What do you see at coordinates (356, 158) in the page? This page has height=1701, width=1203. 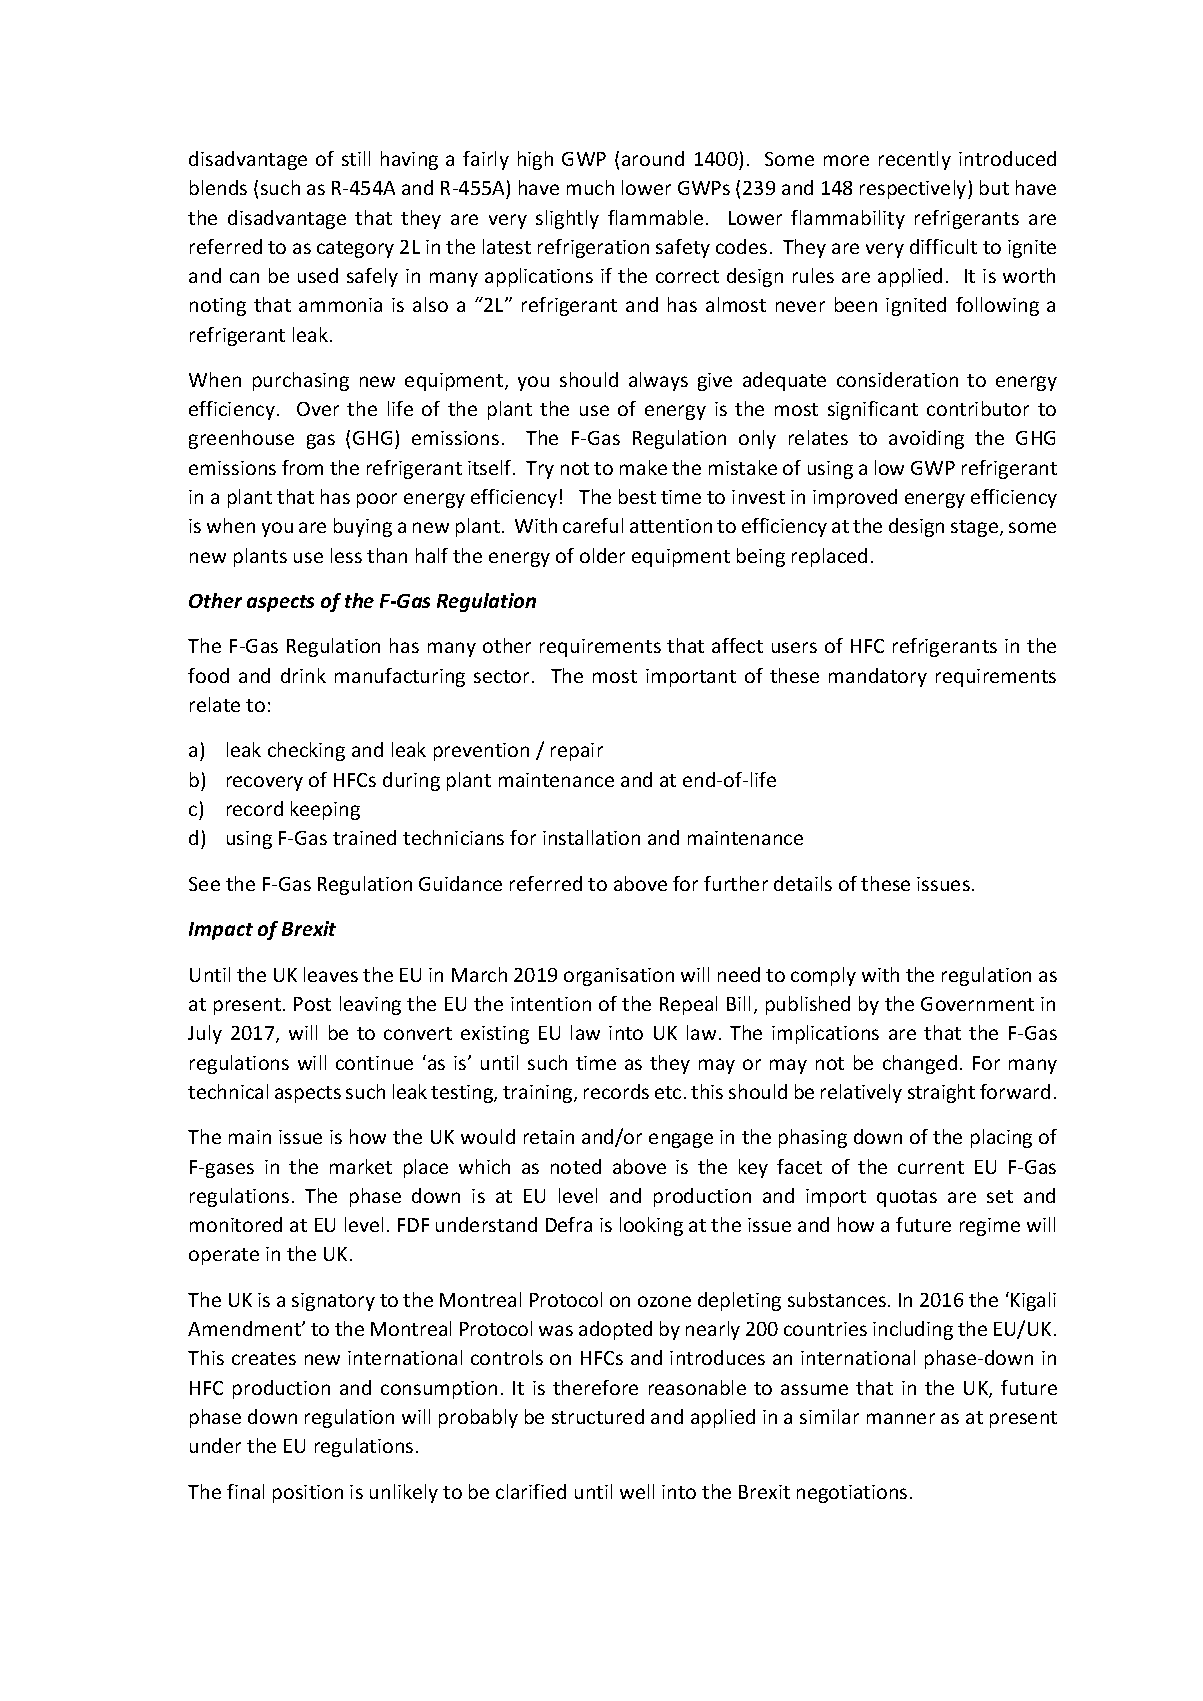 I see `still` at bounding box center [356, 158].
